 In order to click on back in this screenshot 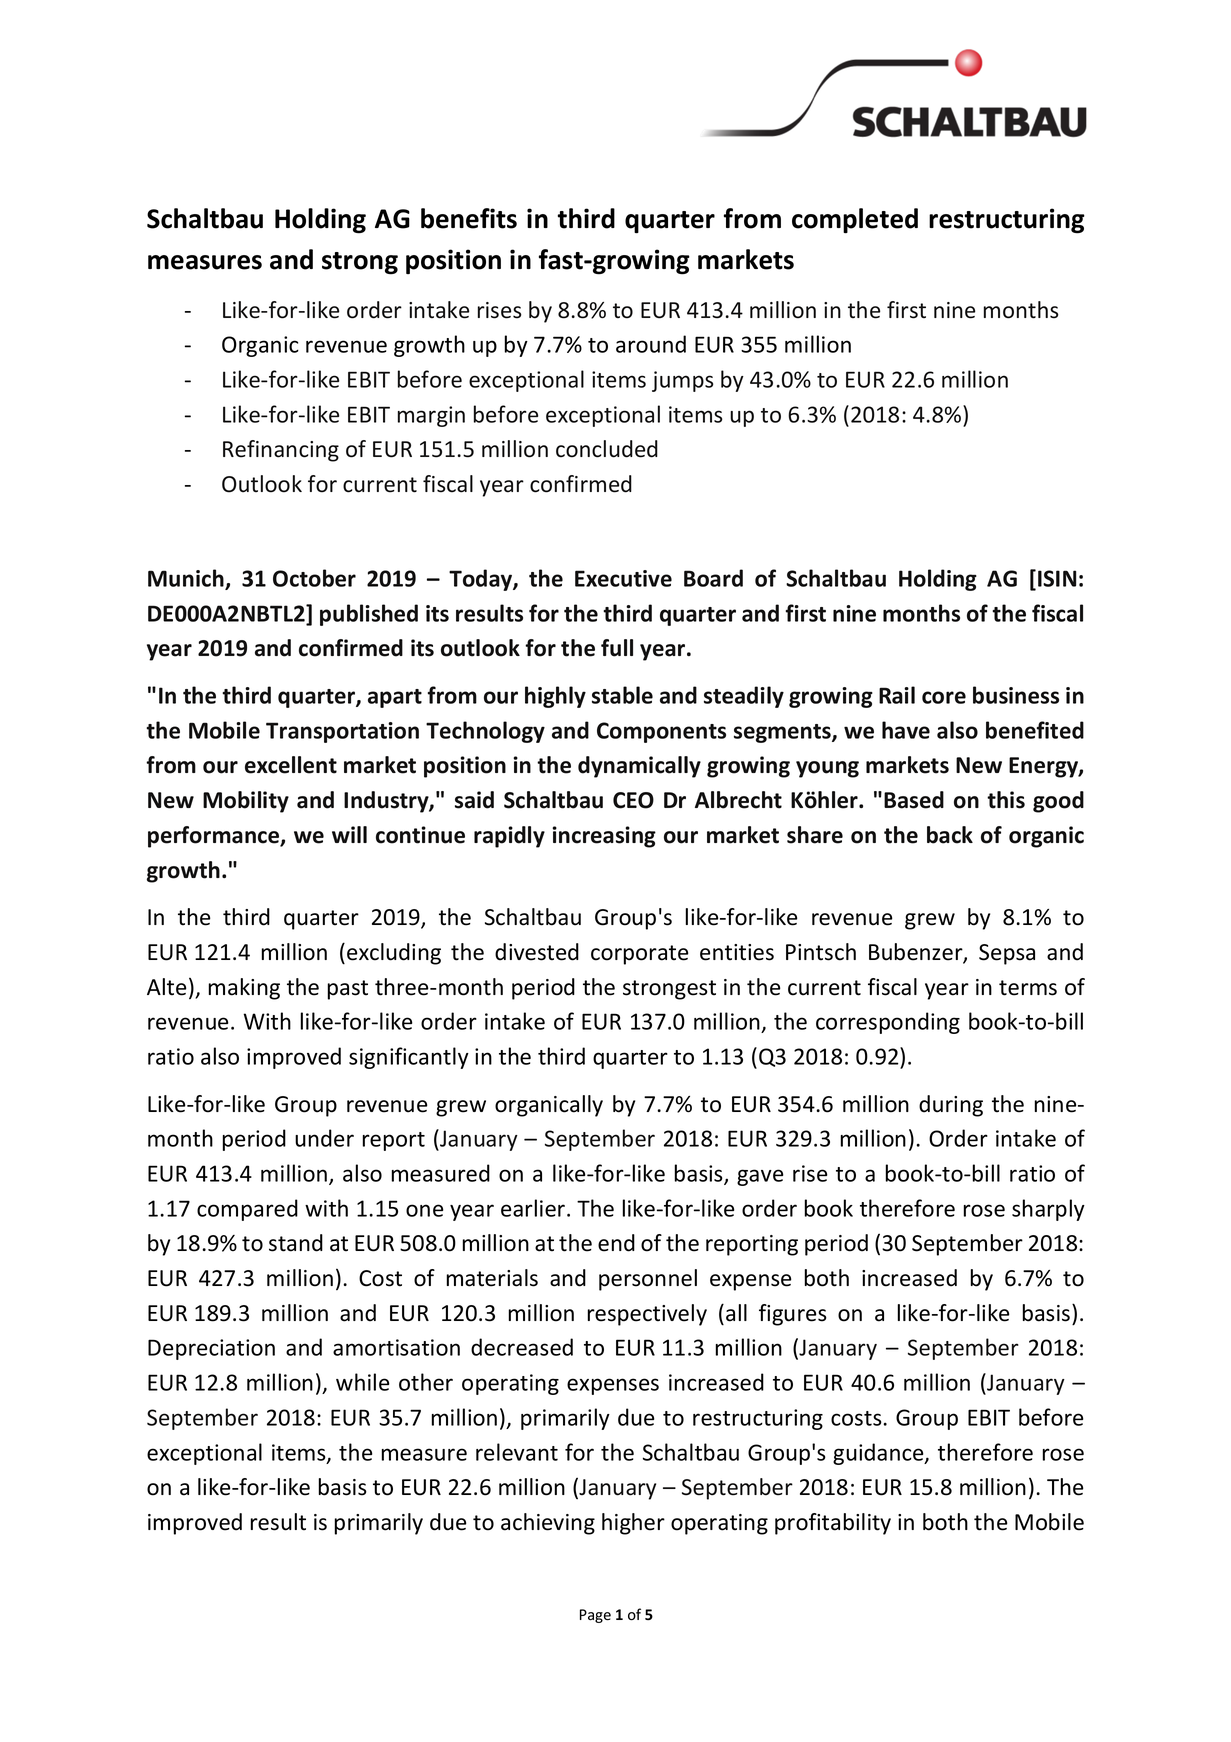, I will do `click(950, 835)`.
